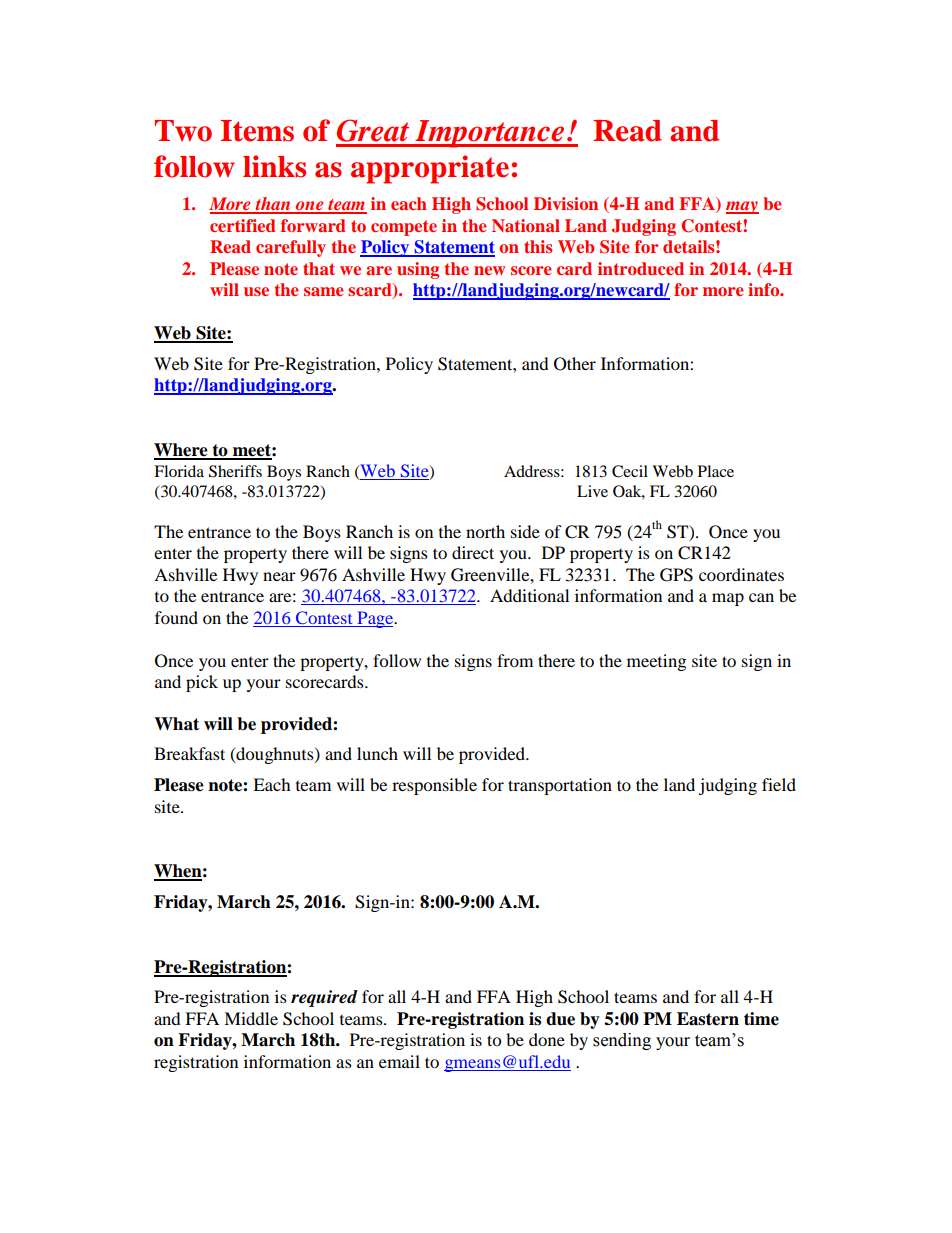 The width and height of the screenshot is (952, 1233). I want to click on may, so click(742, 207).
